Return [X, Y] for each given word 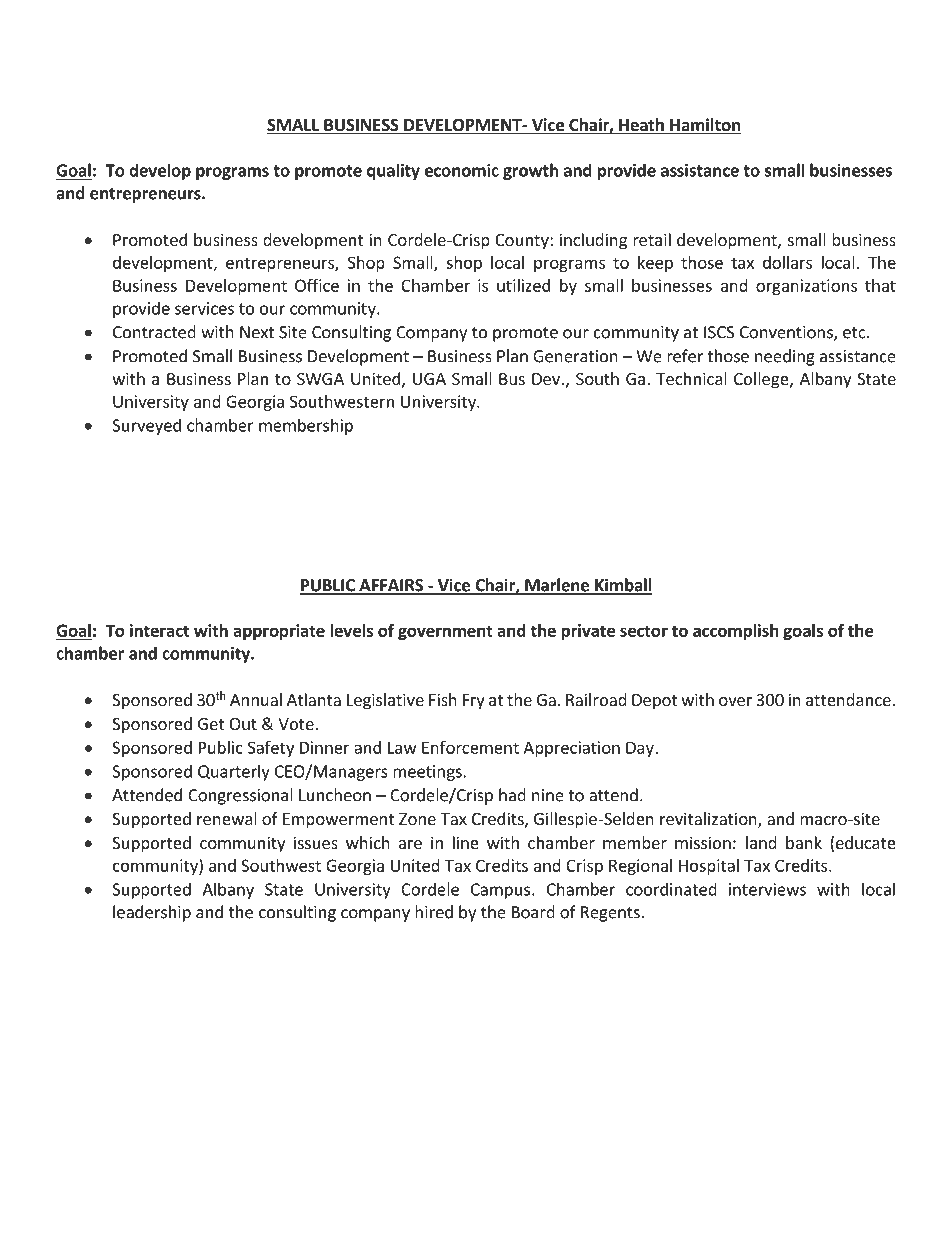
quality [393, 171]
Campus [500, 891]
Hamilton [704, 126]
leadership [152, 913]
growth [530, 171]
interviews [767, 889]
